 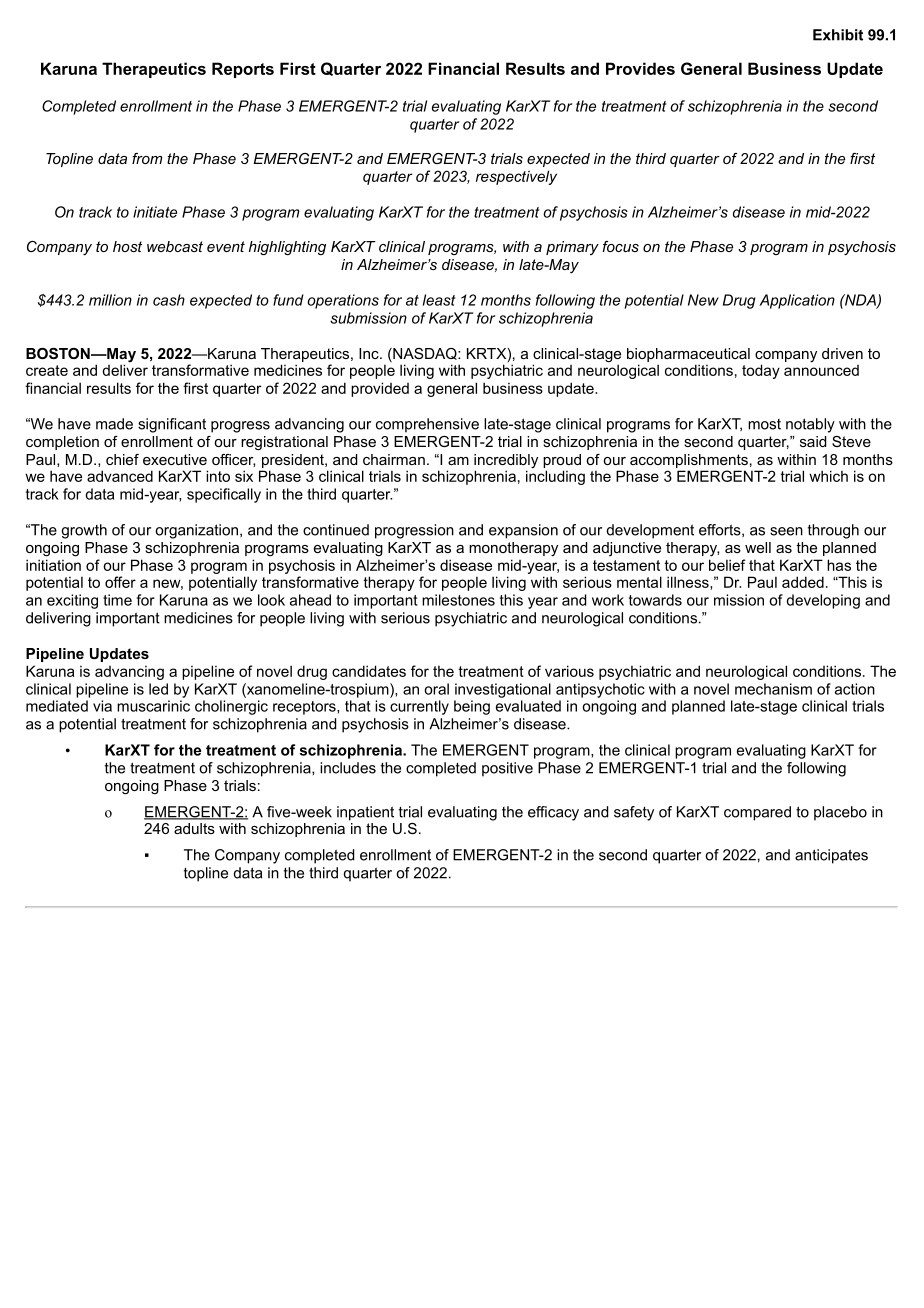 What do you see at coordinates (365, 813) in the screenshot?
I see `inpatient` at bounding box center [365, 813].
